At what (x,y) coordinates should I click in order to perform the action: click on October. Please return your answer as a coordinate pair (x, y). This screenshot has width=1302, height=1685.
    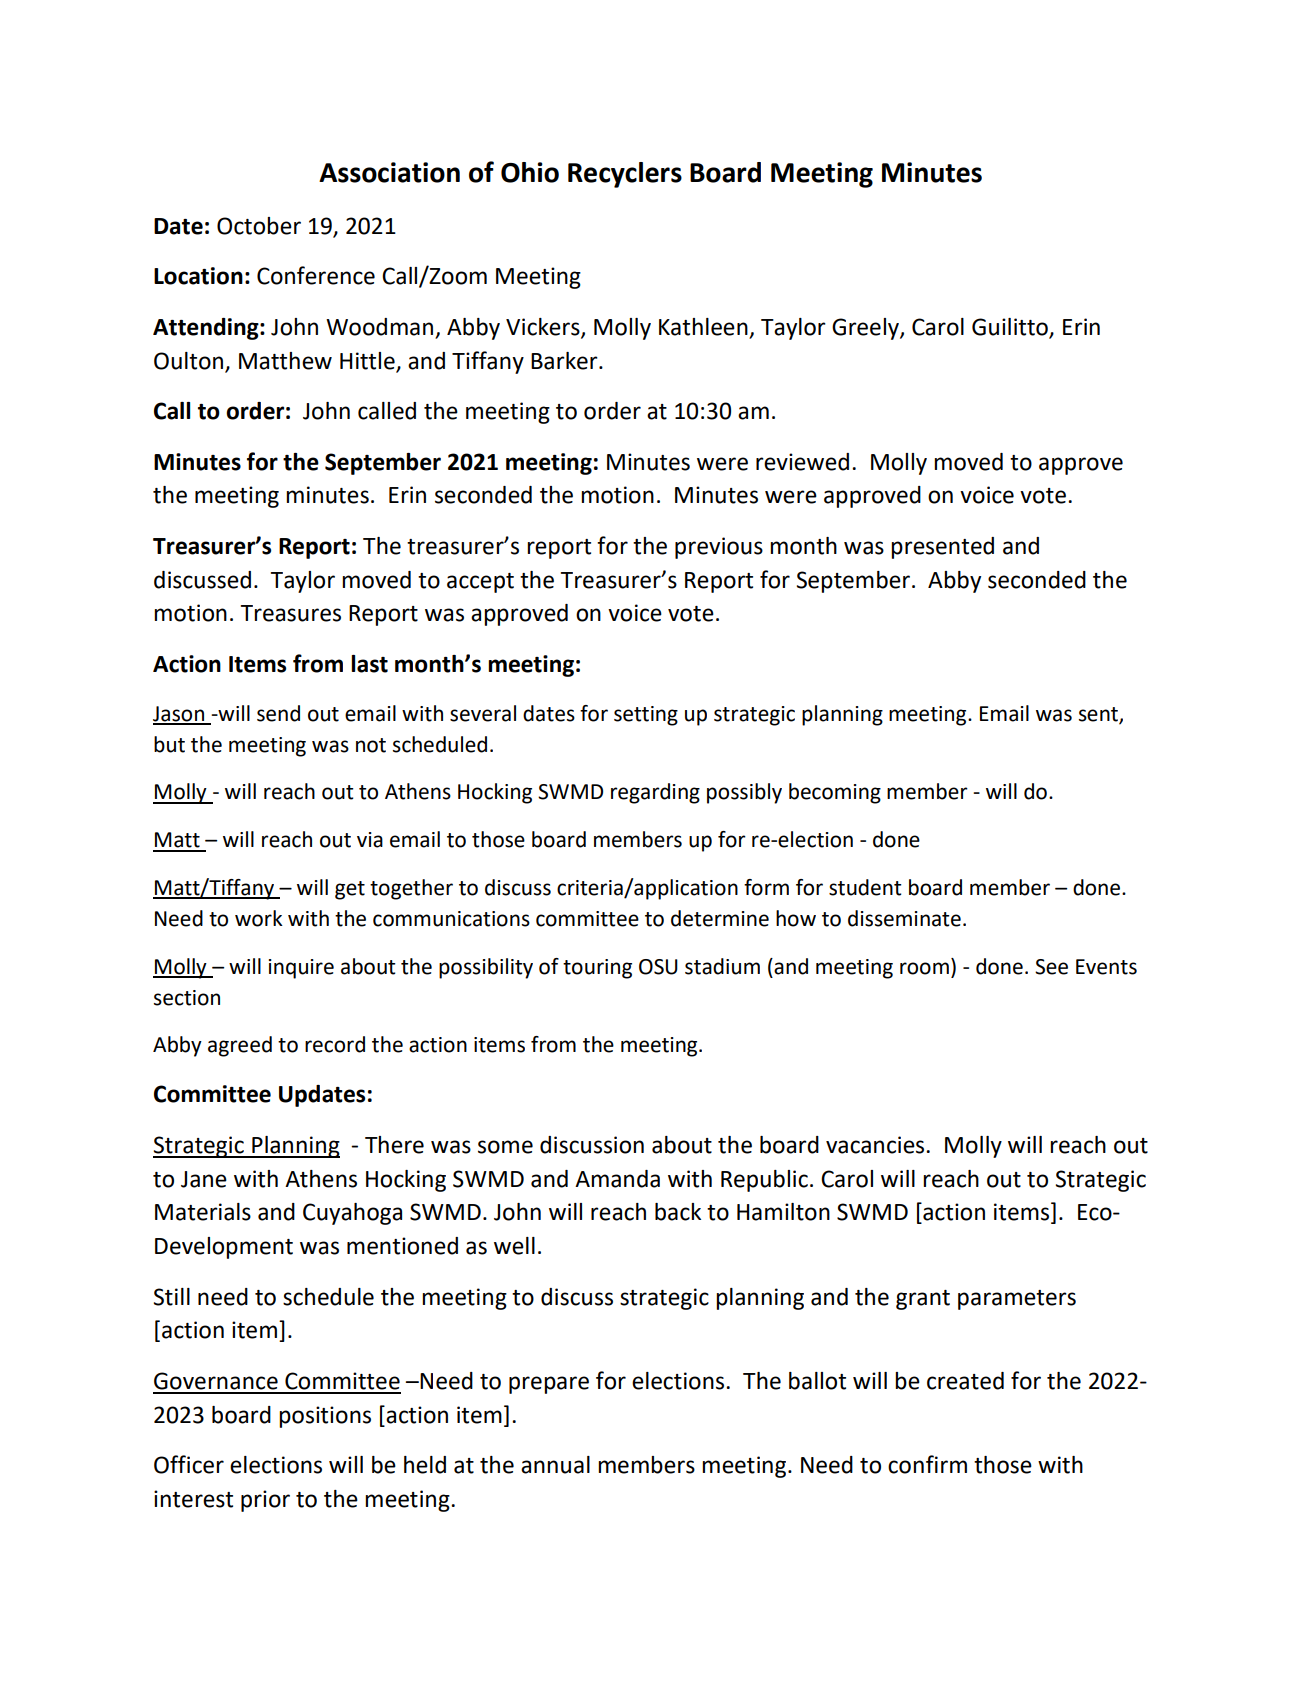
    Looking at the image, I should click on (259, 226).
